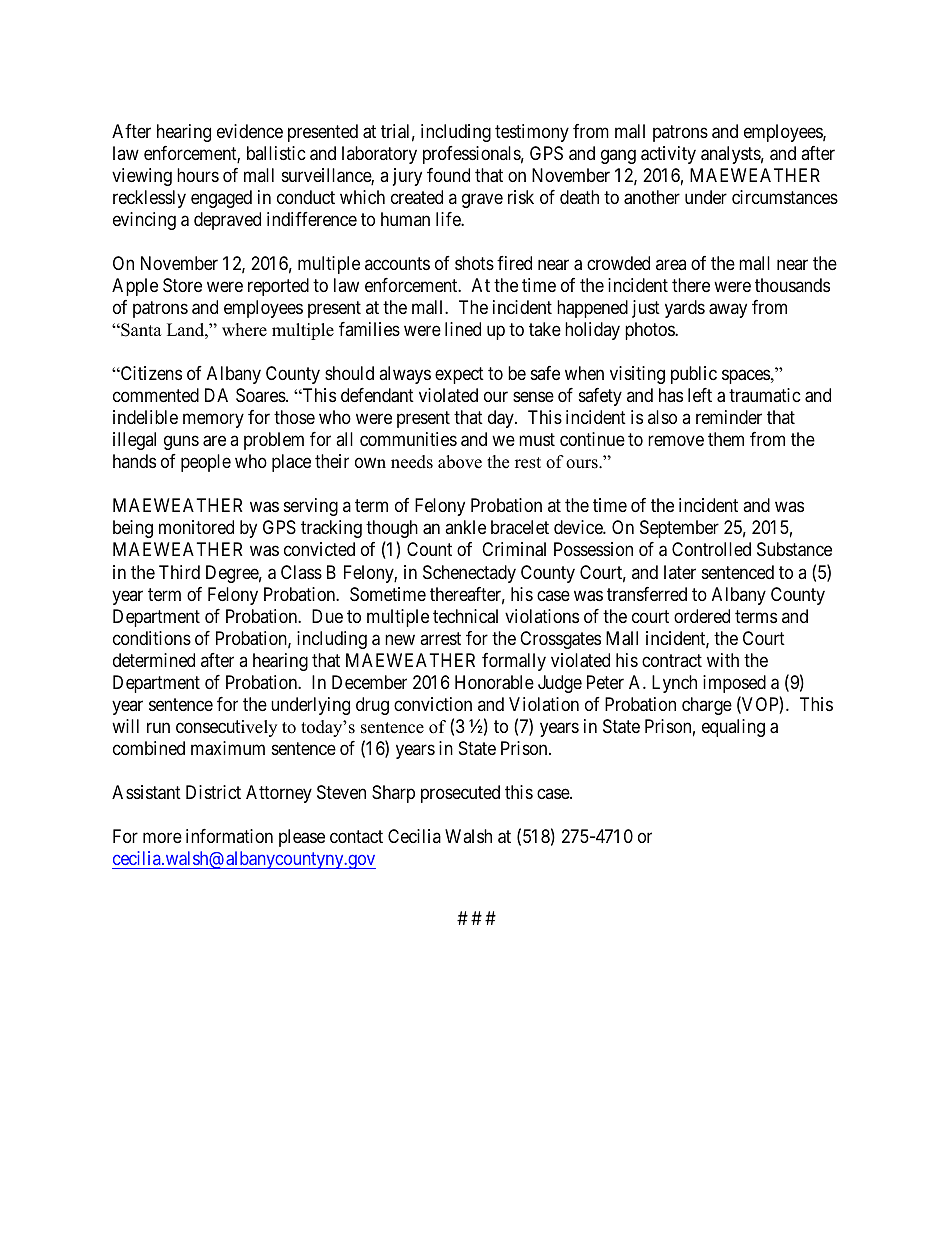 This page has height=1233, width=952. I want to click on evidence, so click(250, 131).
